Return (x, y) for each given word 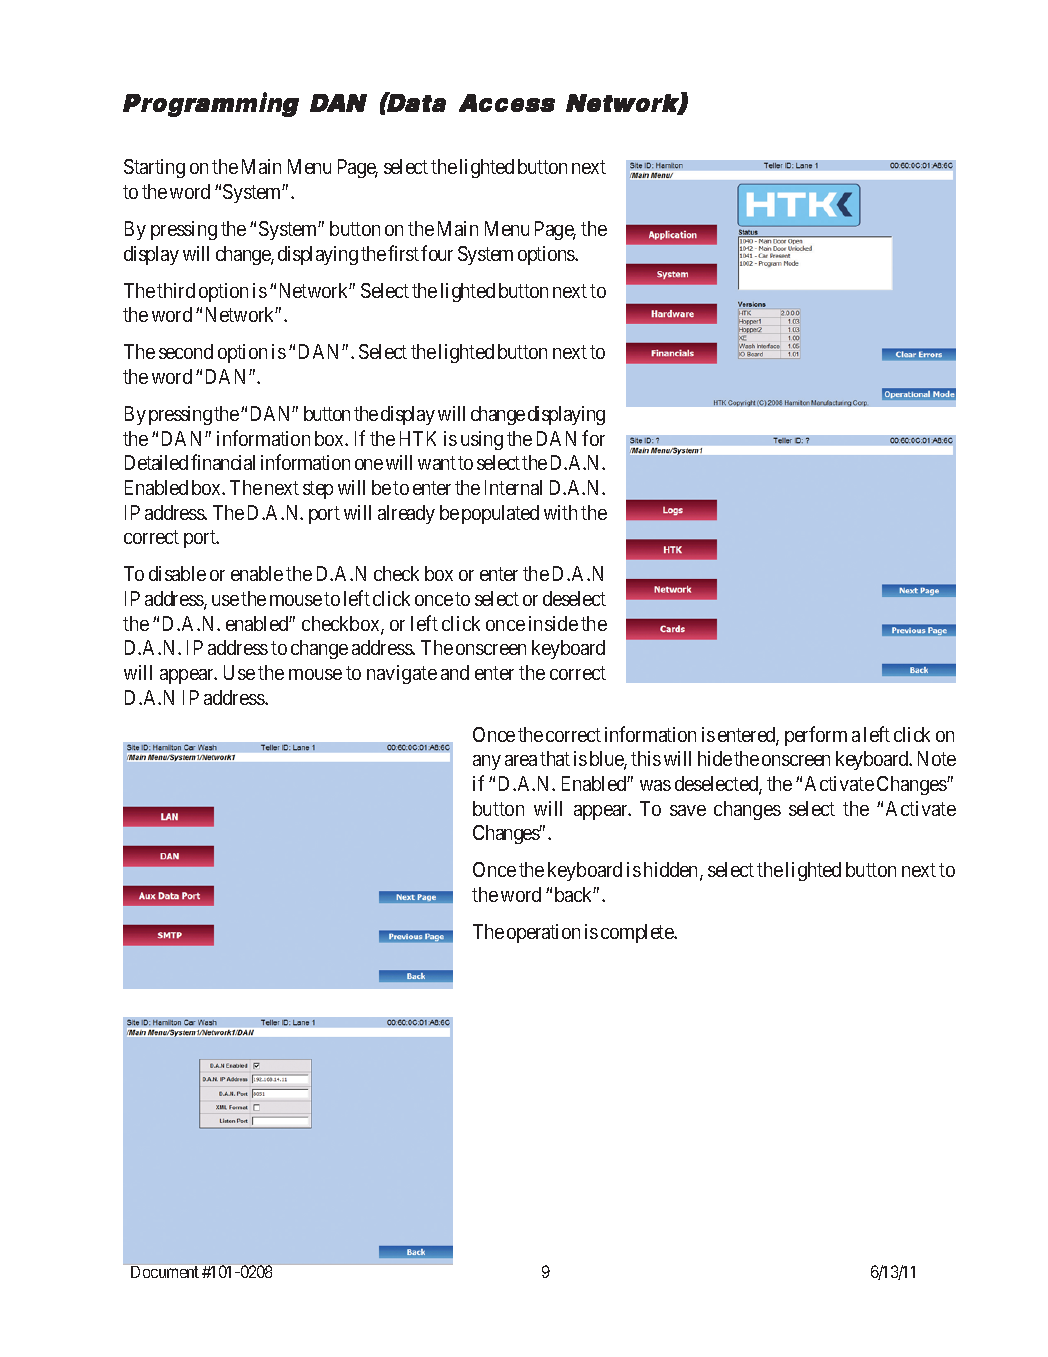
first (403, 253)
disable (177, 573)
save (688, 810)
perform (816, 736)
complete (638, 933)
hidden (672, 871)
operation (543, 933)
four (437, 253)
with (560, 512)
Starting (154, 168)
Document (165, 1272)
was (655, 785)
